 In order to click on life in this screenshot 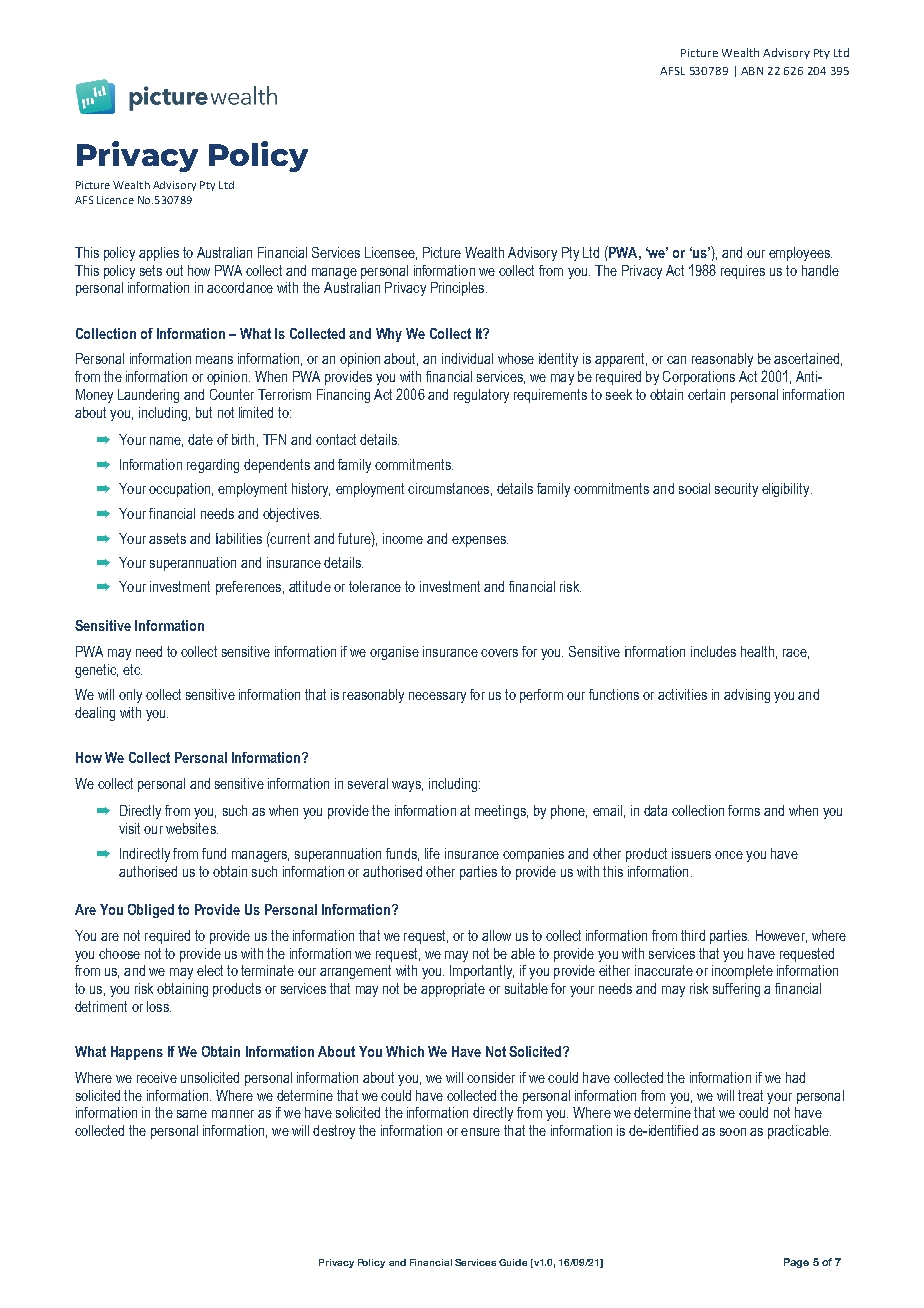, I will do `click(432, 853)`.
